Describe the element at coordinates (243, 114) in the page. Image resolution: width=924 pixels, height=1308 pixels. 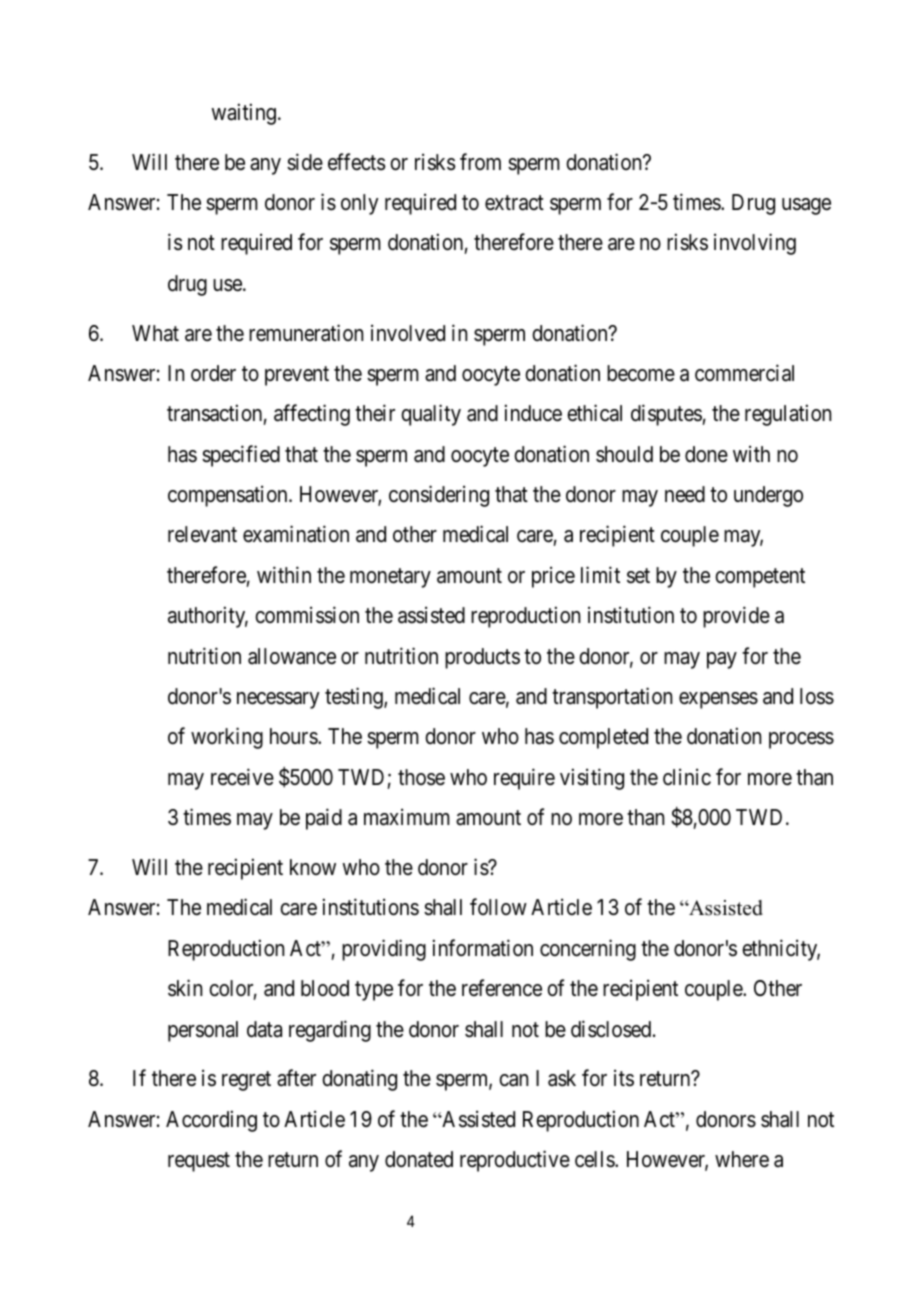
I see `waiting` at that location.
